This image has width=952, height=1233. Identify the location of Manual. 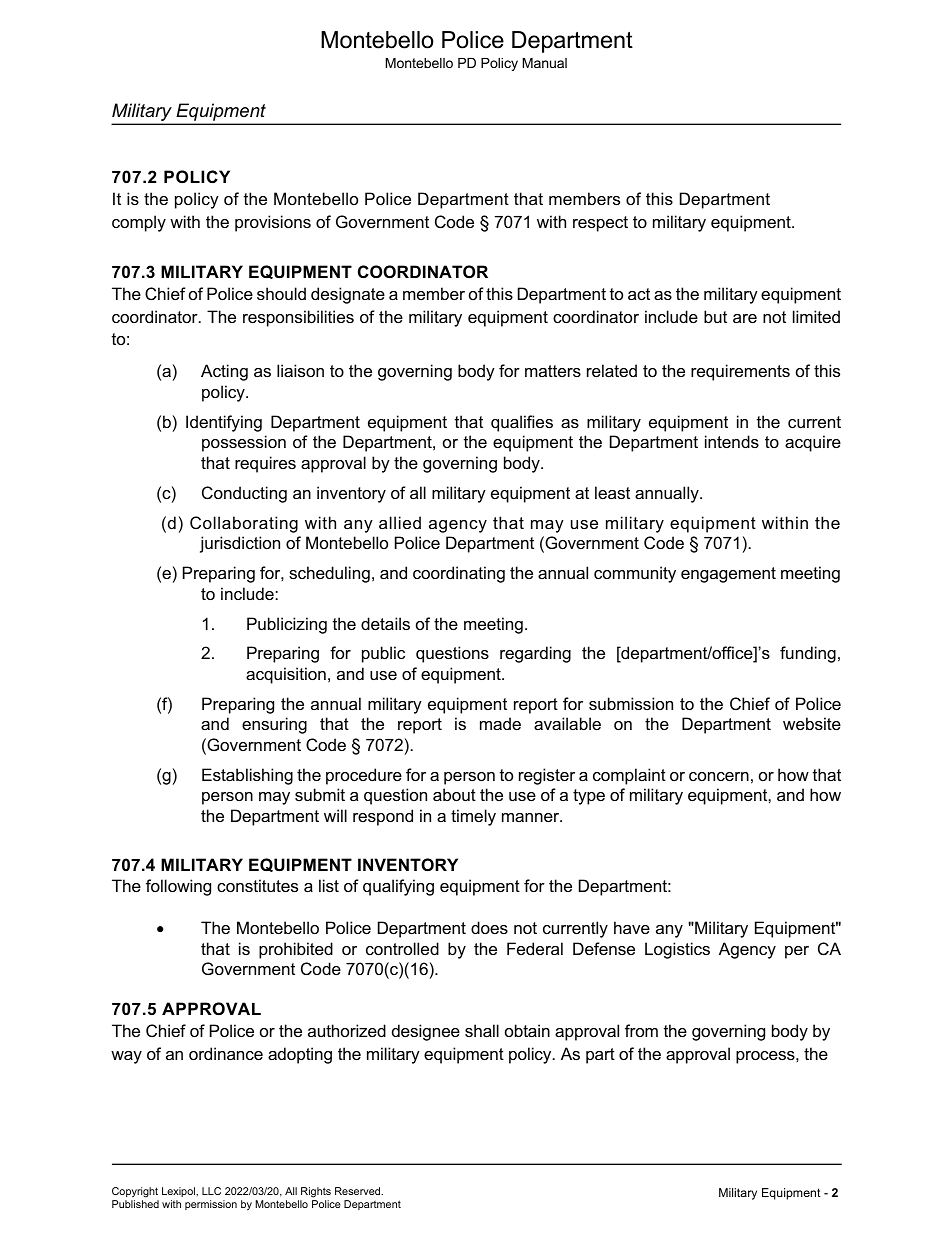
(545, 63).
